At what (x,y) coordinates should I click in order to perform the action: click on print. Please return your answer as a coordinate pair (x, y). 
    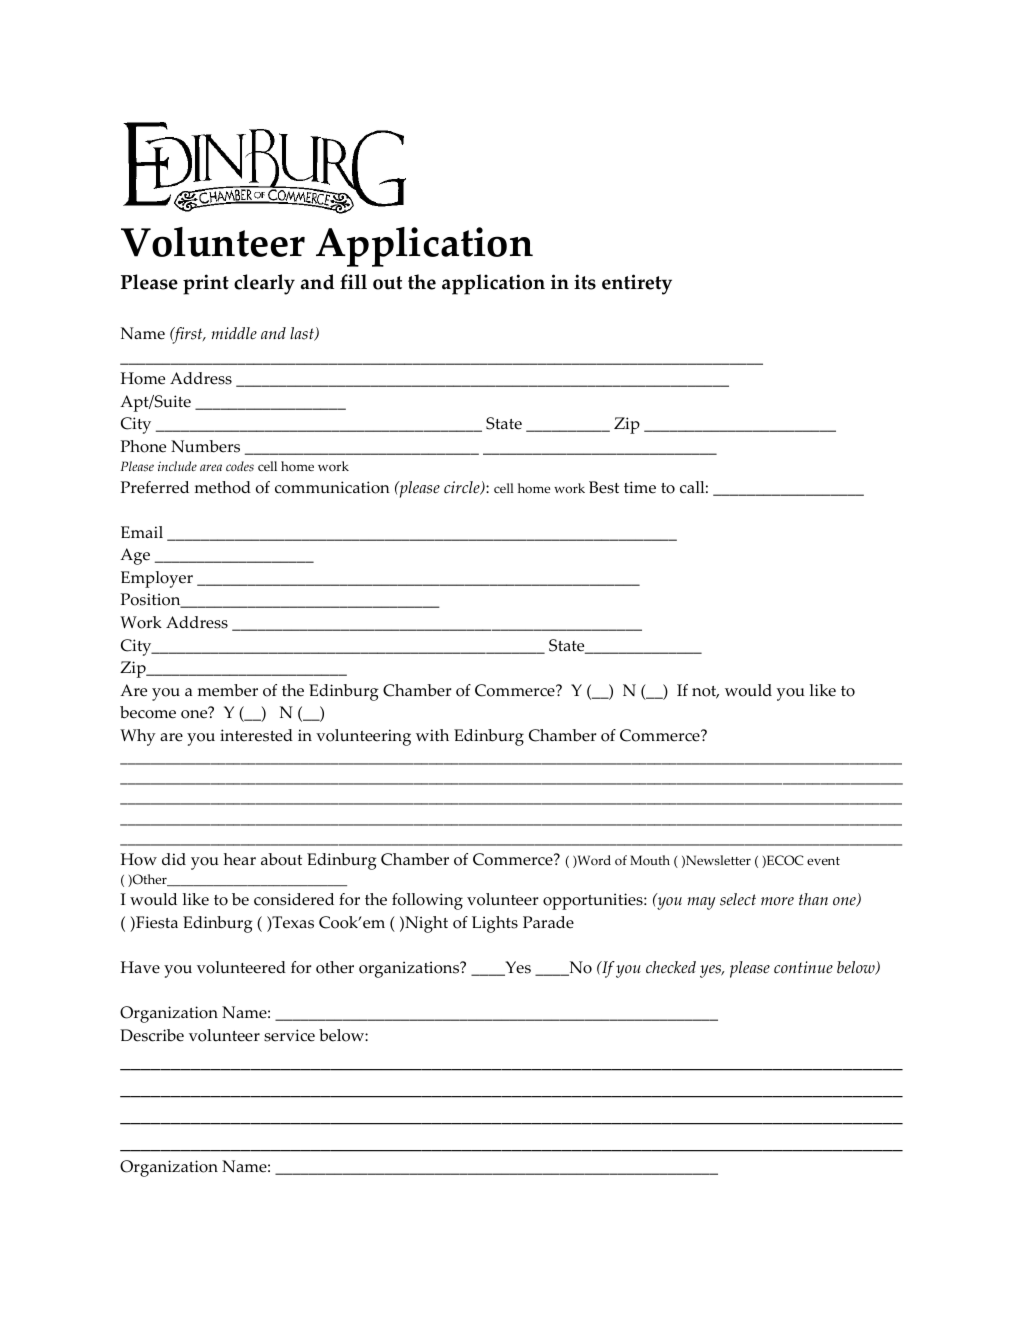
    Looking at the image, I should click on (206, 284).
